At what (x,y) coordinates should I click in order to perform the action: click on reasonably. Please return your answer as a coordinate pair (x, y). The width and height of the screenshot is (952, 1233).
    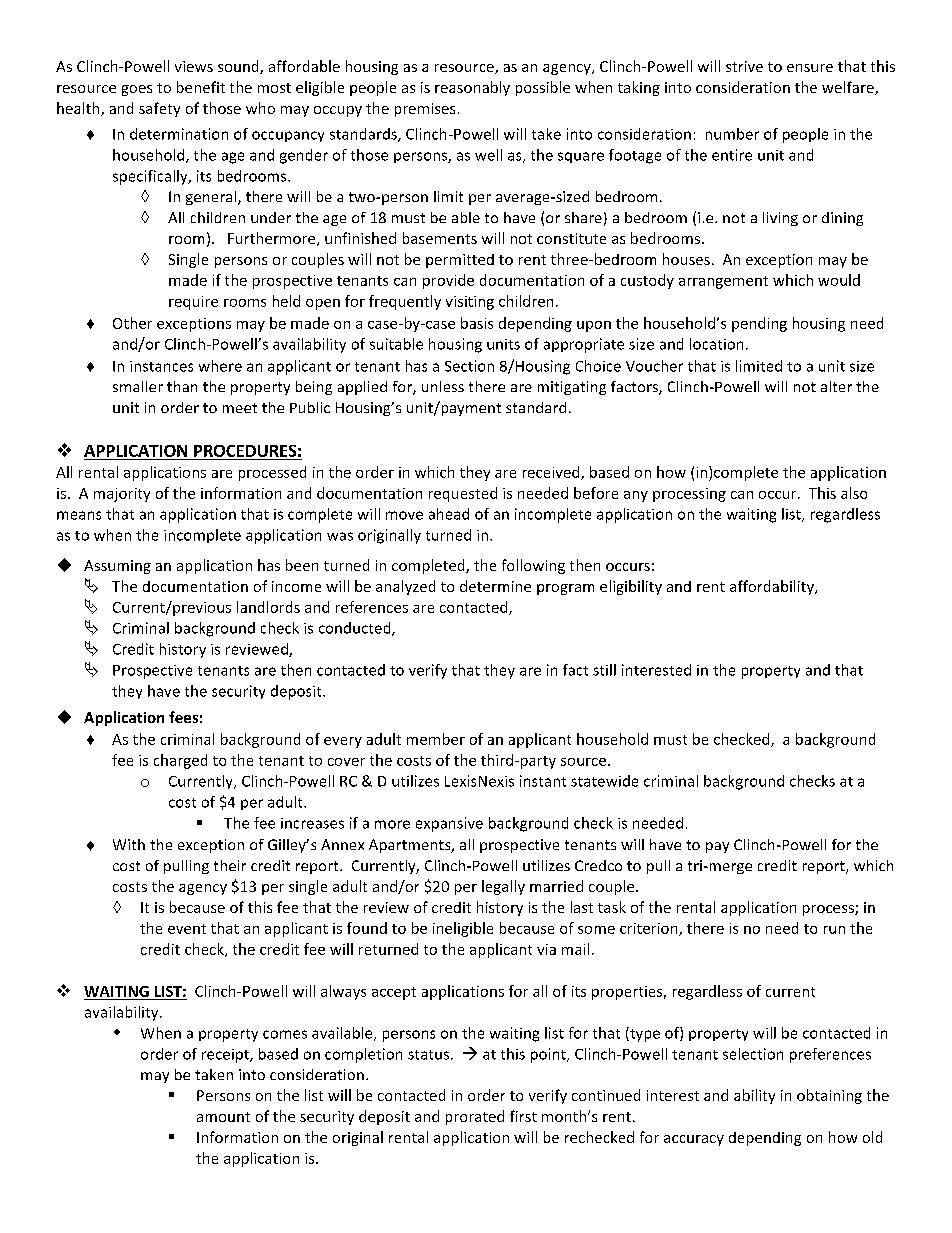
    Looking at the image, I should click on (472, 88).
